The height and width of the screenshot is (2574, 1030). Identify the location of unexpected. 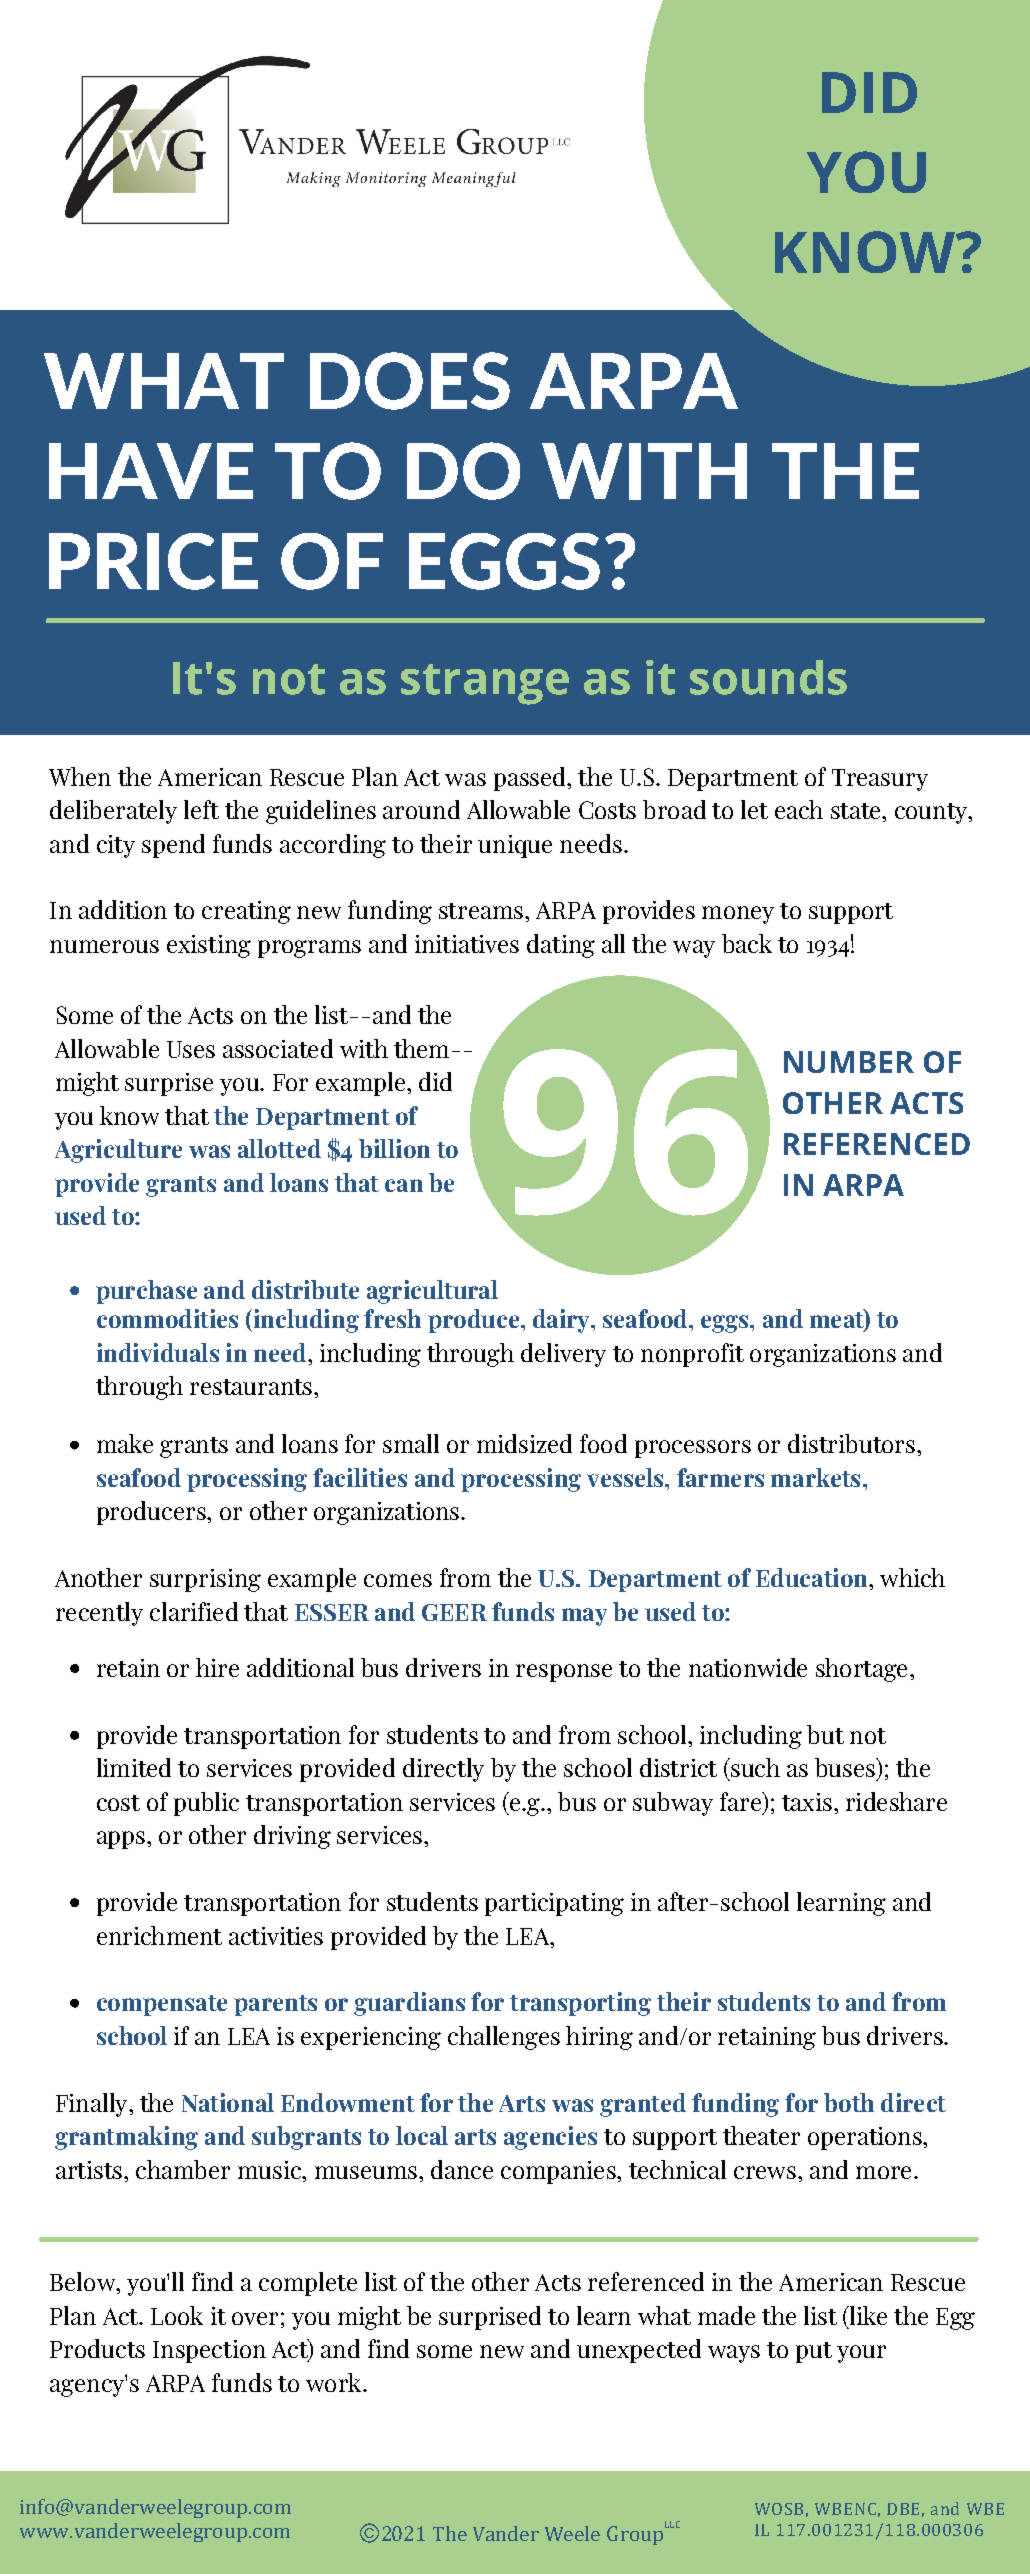
(639, 2351).
